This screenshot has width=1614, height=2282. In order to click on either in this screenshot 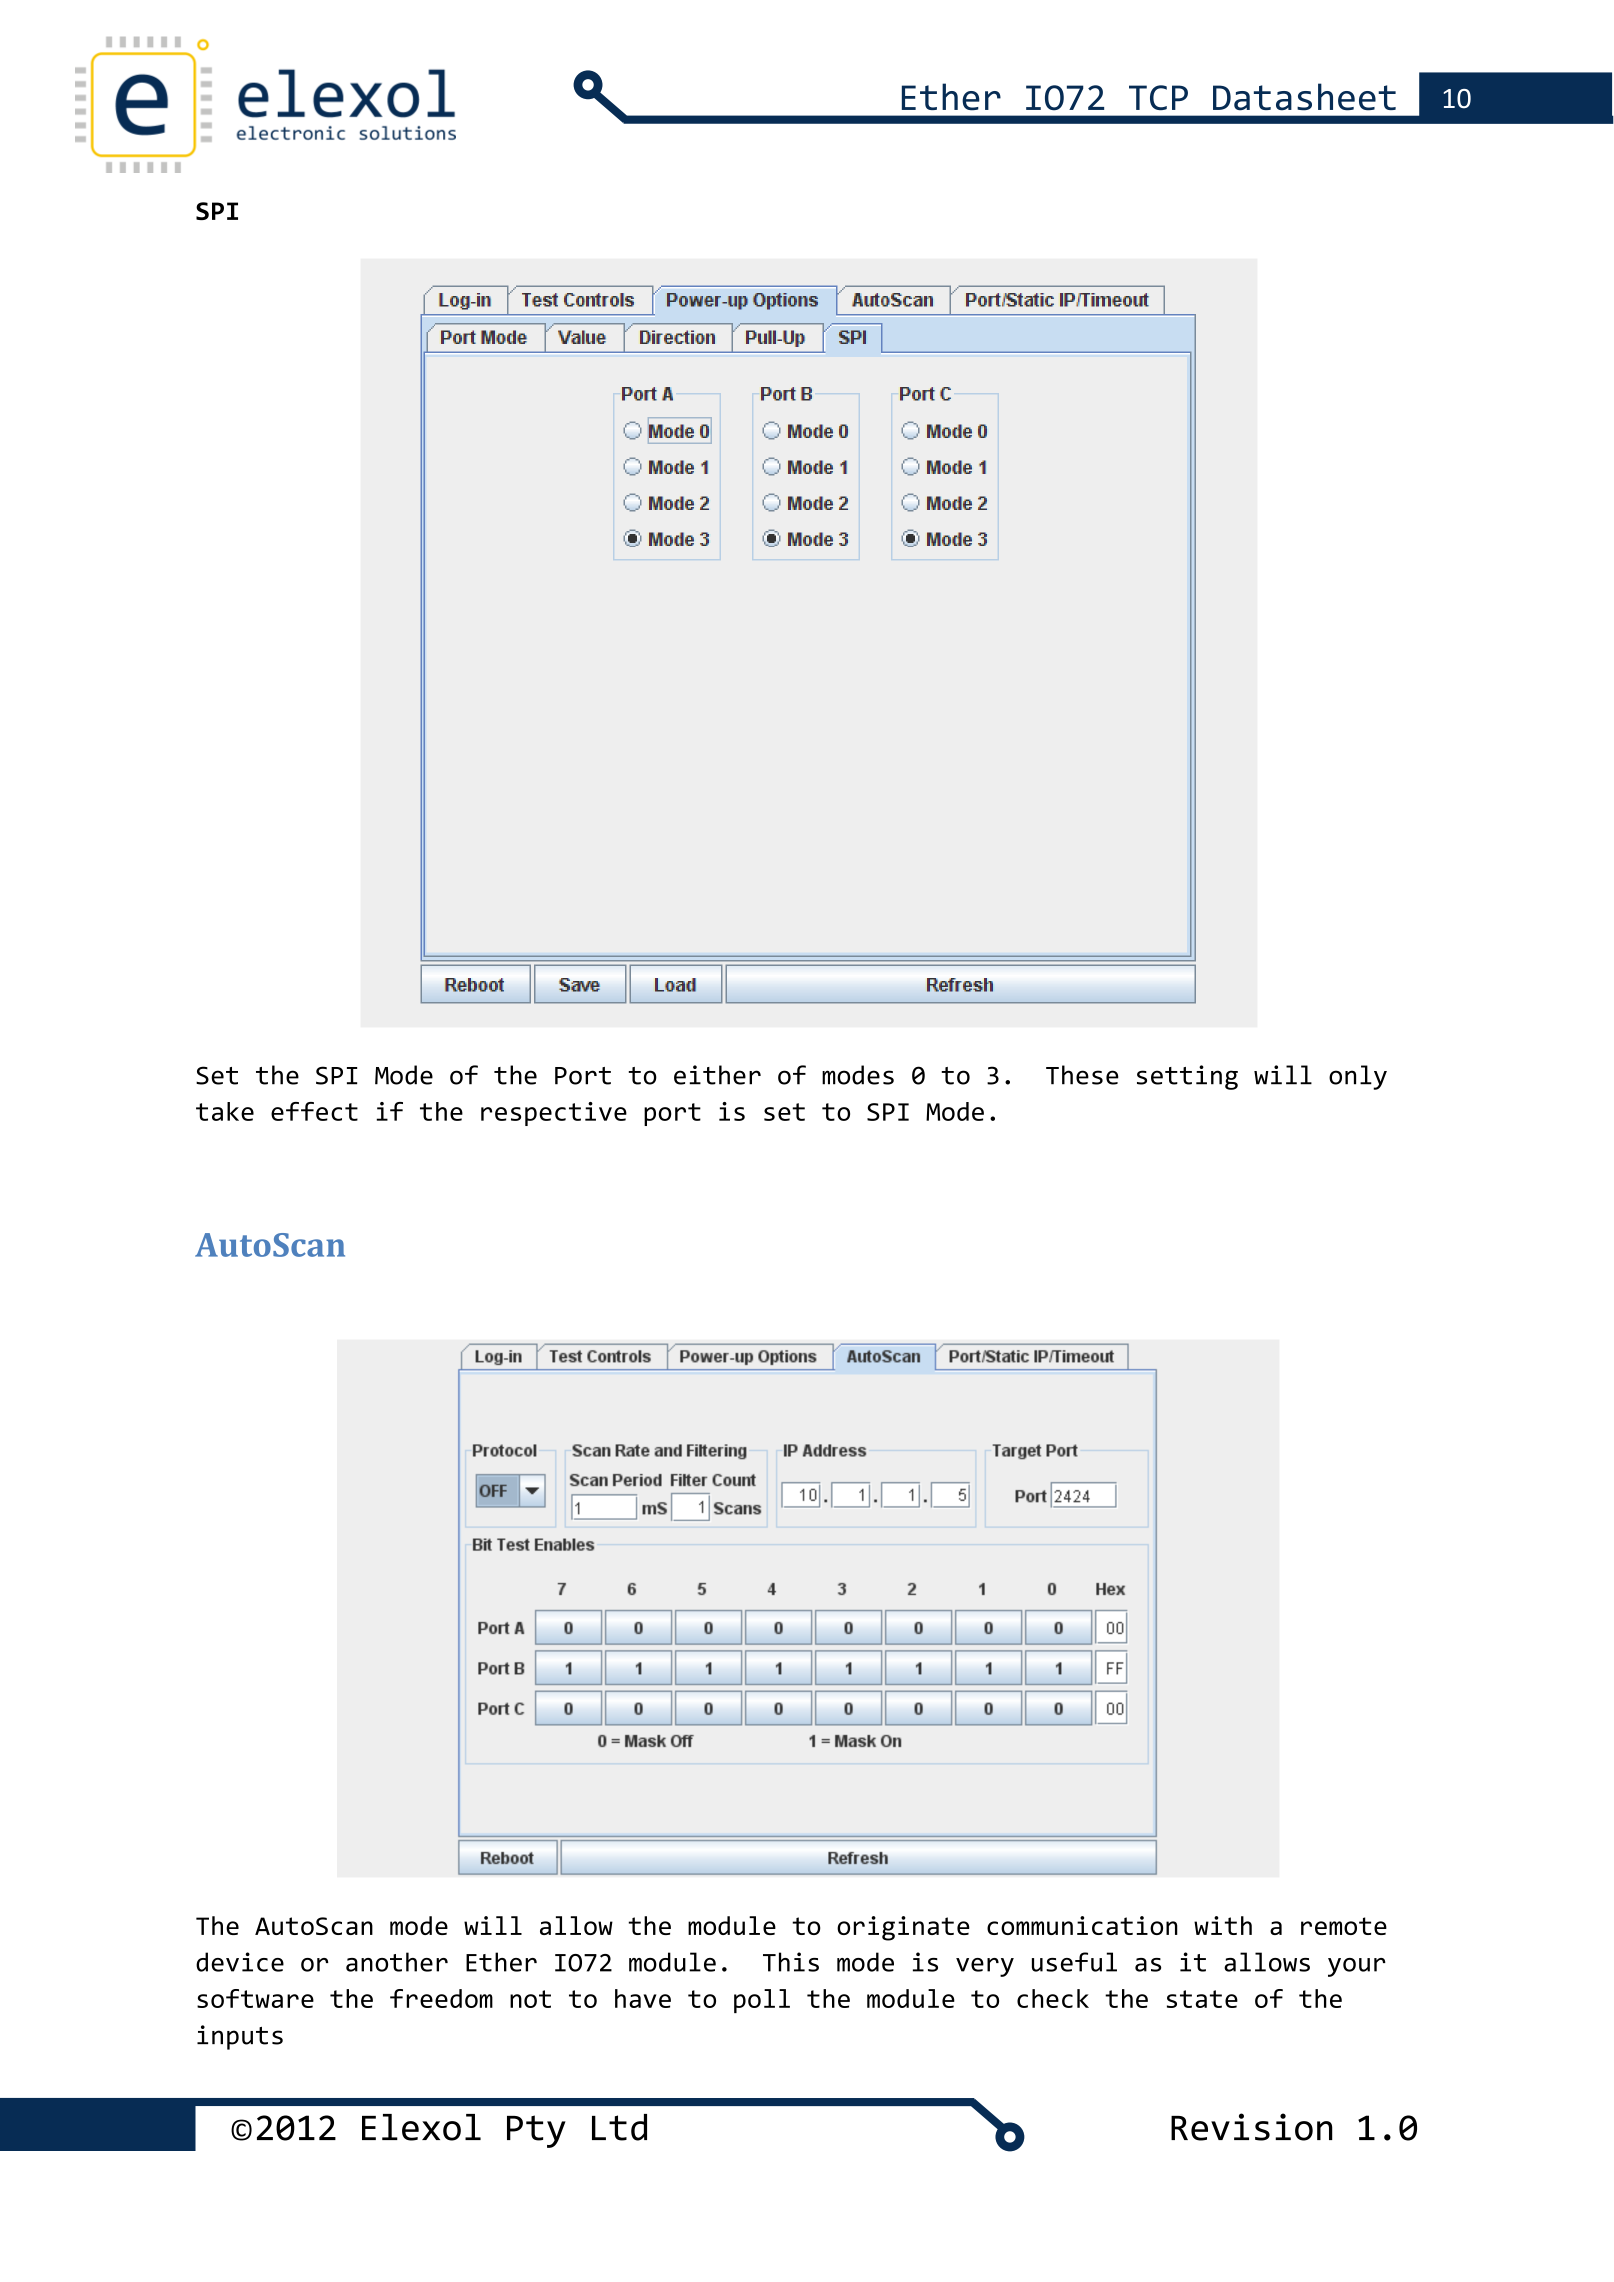, I will do `click(717, 1075)`.
